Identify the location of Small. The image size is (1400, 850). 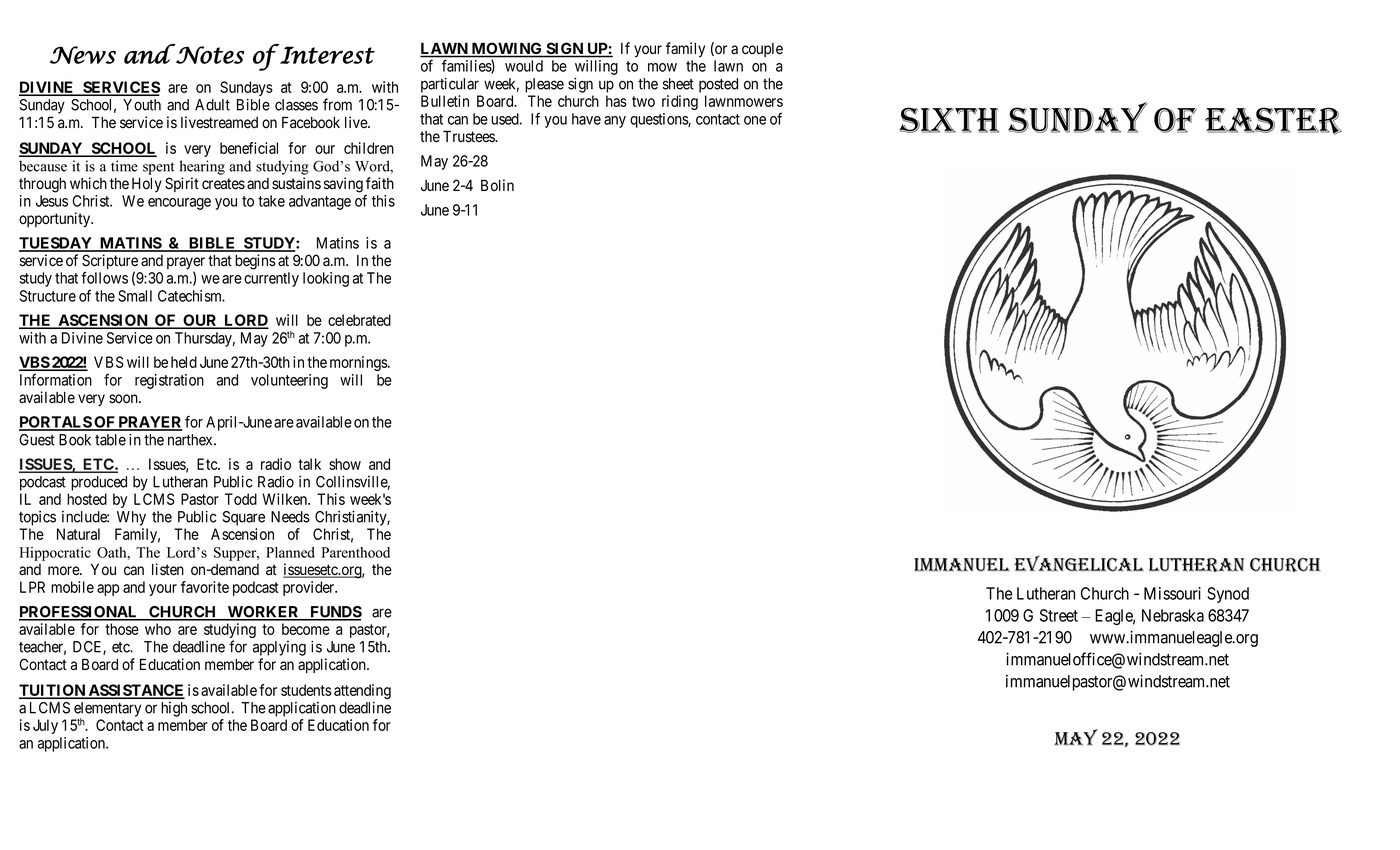
(135, 296).
